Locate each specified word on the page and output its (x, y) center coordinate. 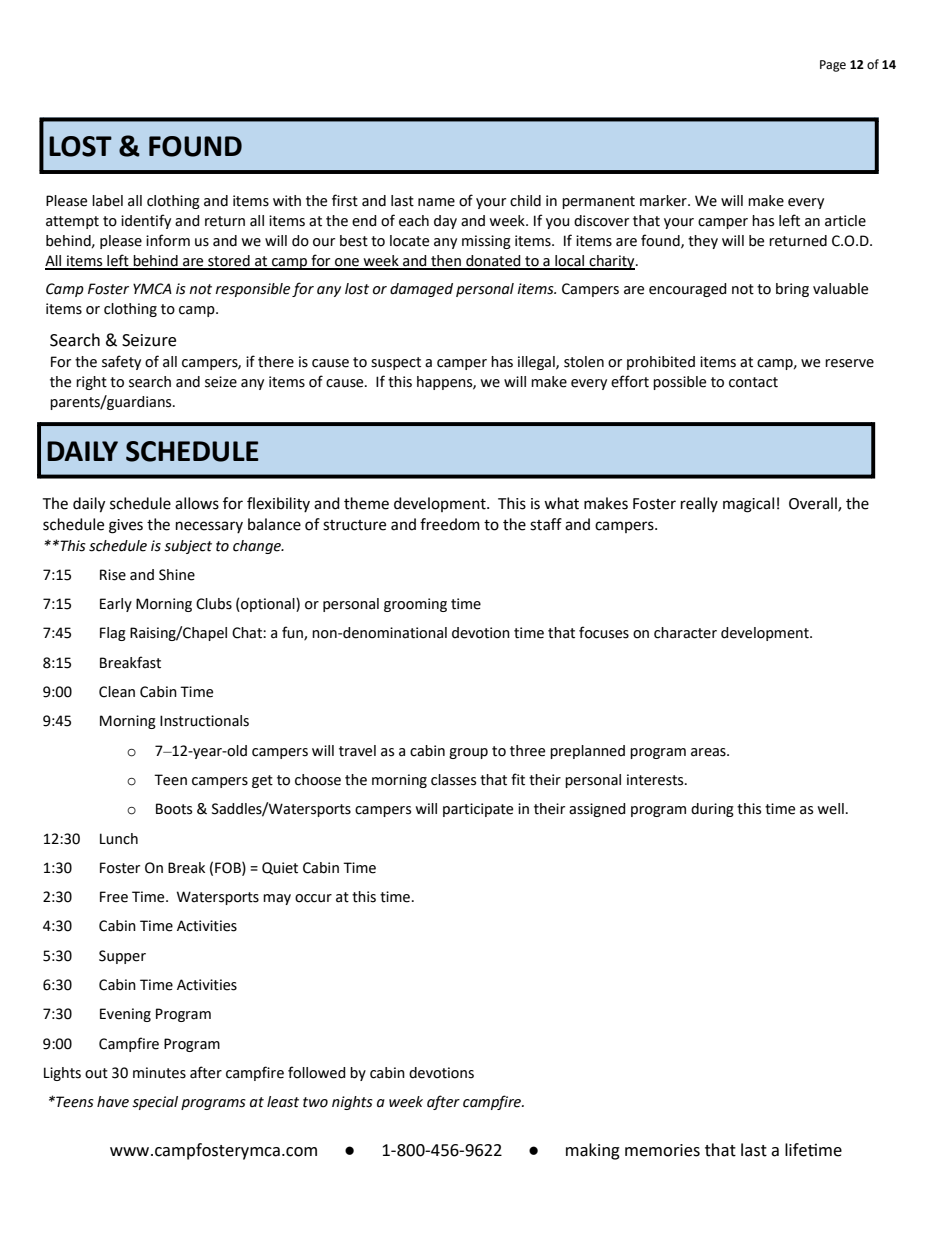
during (712, 810)
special (155, 1103)
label (107, 201)
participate (478, 810)
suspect (396, 363)
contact (753, 382)
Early (116, 605)
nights (352, 1103)
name (436, 202)
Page (833, 66)
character (685, 633)
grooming (415, 605)
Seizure (149, 340)
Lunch (119, 839)
